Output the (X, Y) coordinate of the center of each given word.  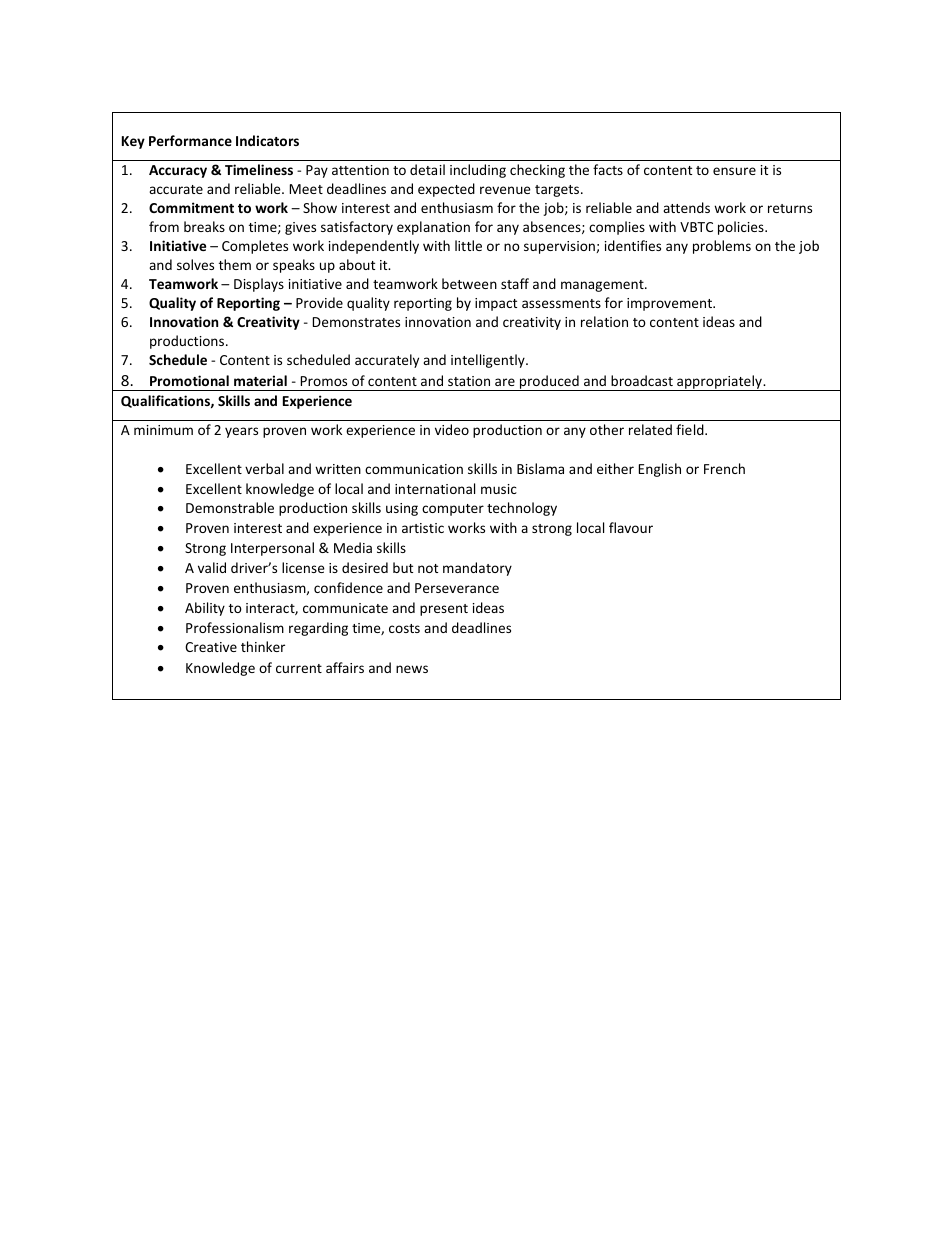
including (478, 171)
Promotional (189, 380)
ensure (734, 171)
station (469, 381)
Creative (211, 647)
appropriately (719, 383)
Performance (190, 140)
